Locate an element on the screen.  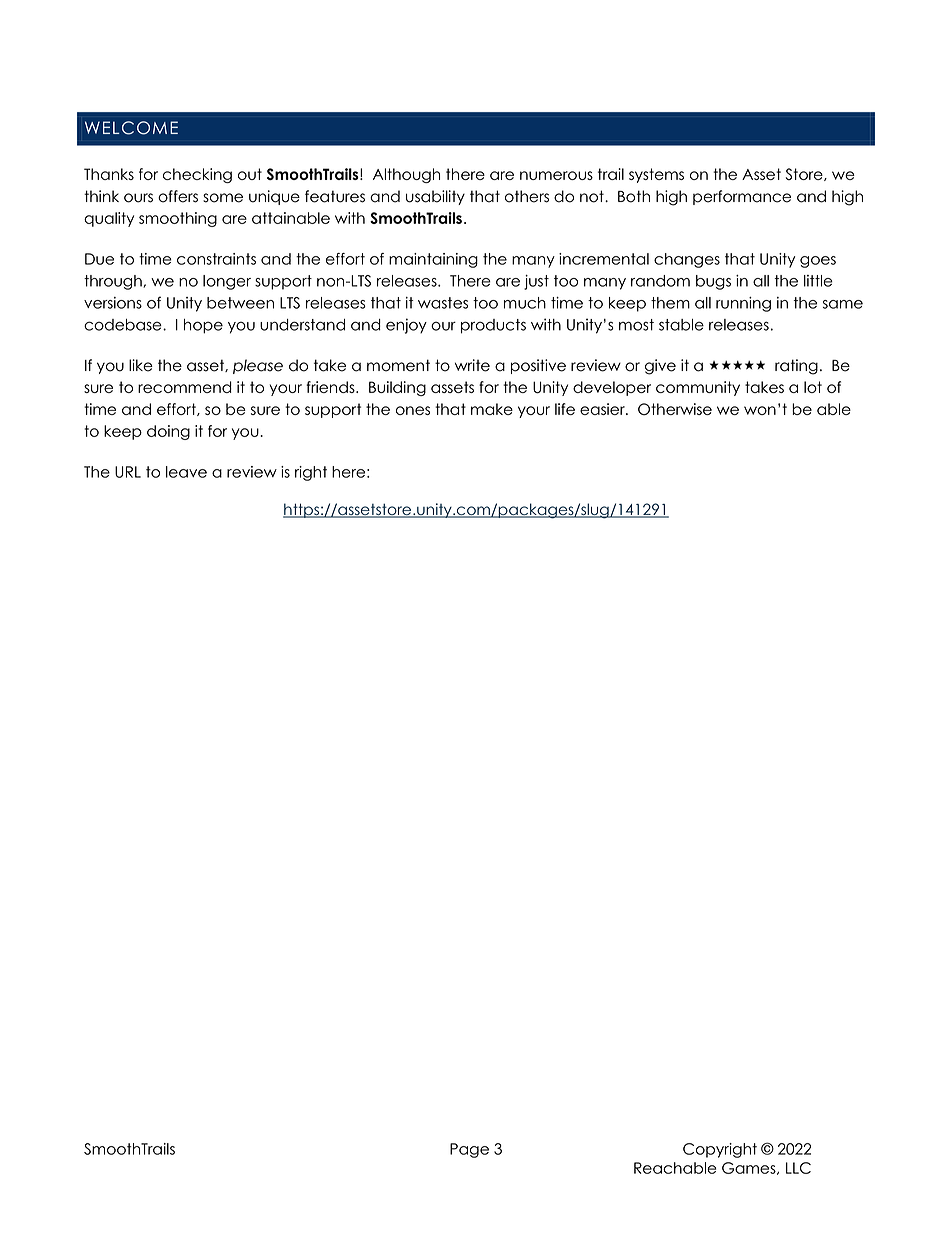
usability is located at coordinates (435, 197).
